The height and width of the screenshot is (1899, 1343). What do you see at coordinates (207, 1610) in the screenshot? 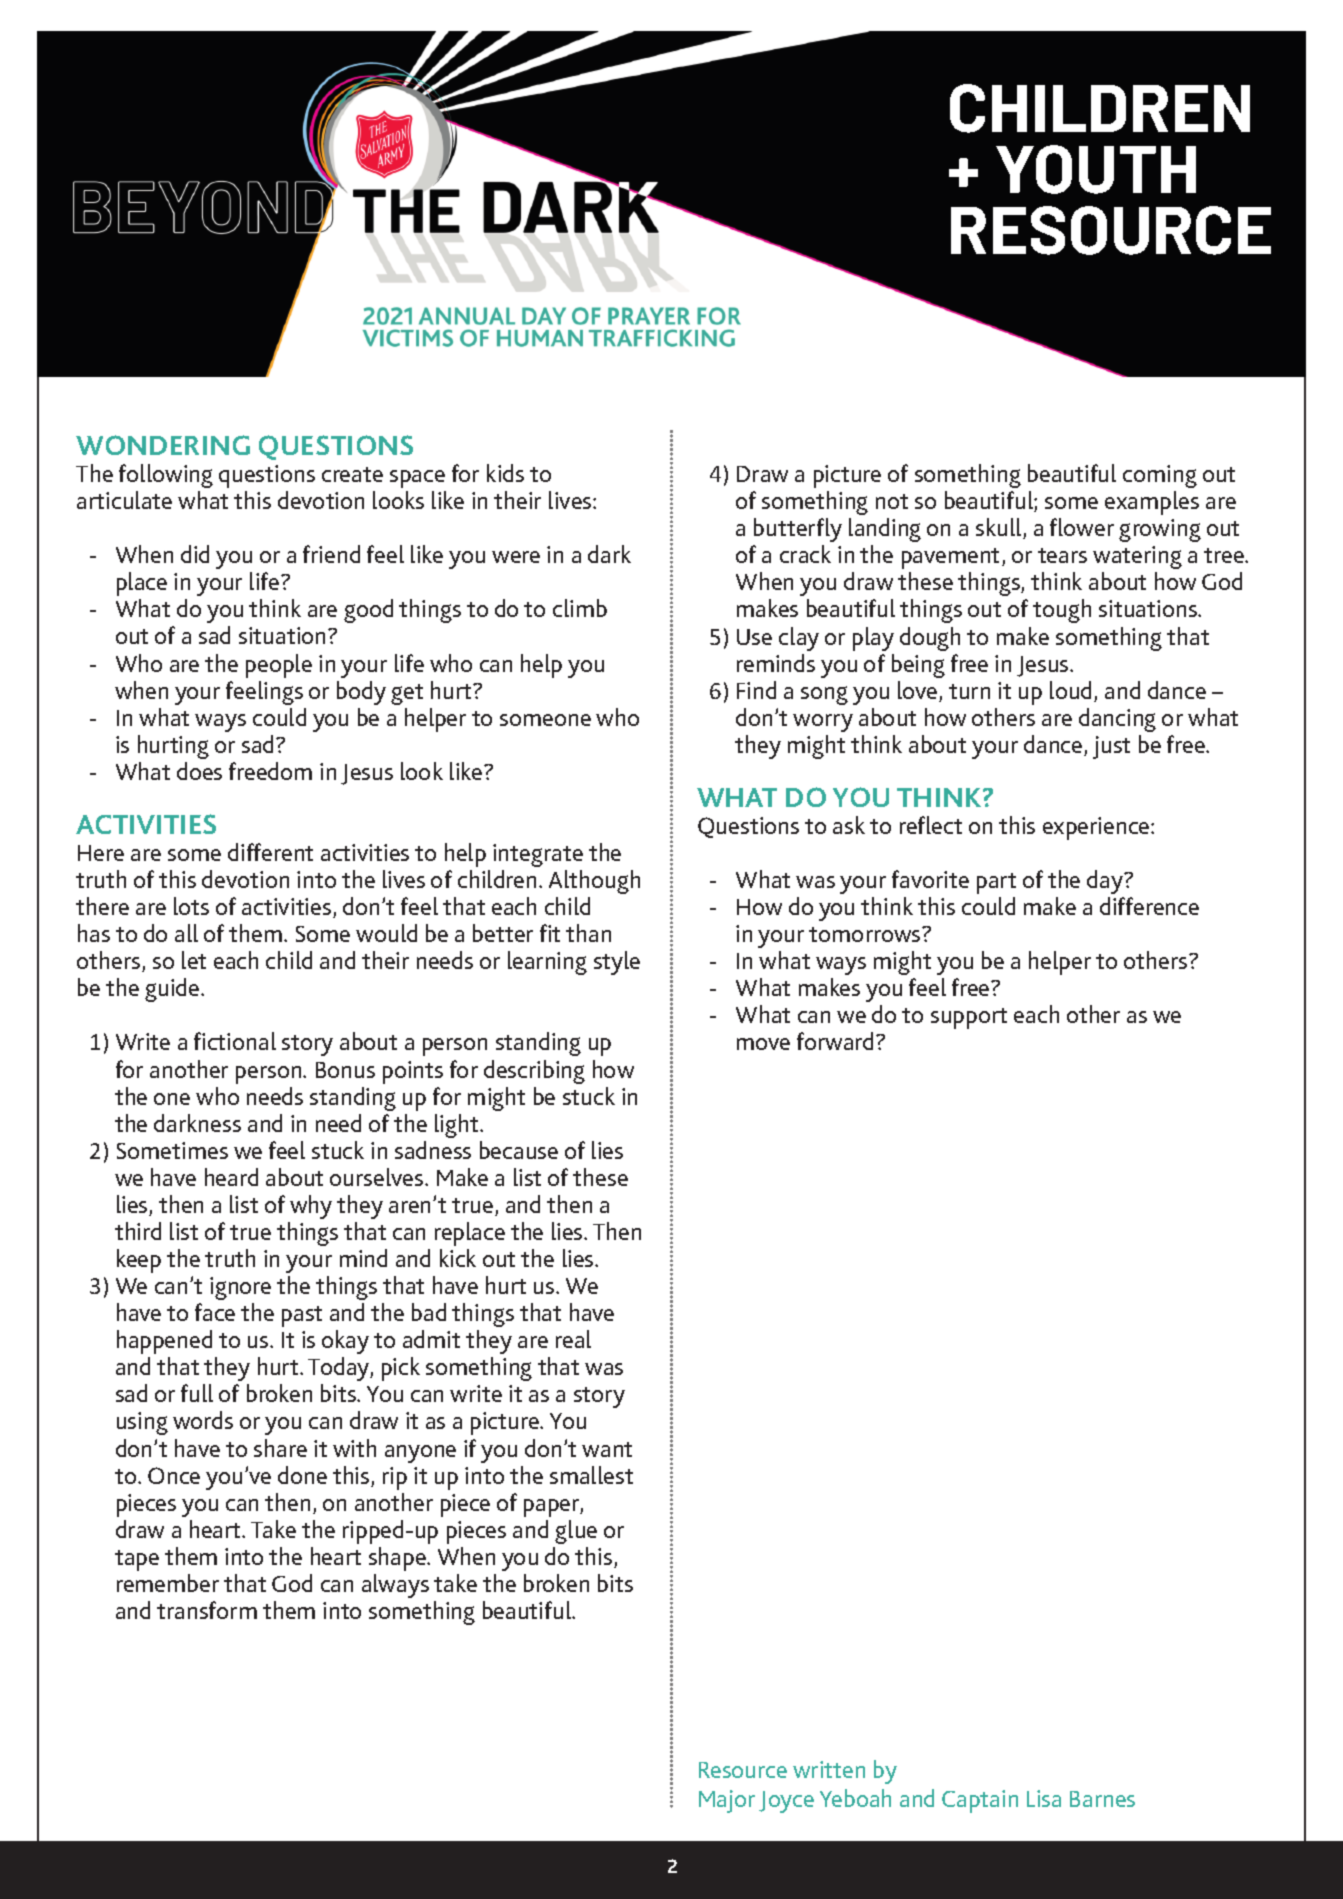
I see `transform` at bounding box center [207, 1610].
